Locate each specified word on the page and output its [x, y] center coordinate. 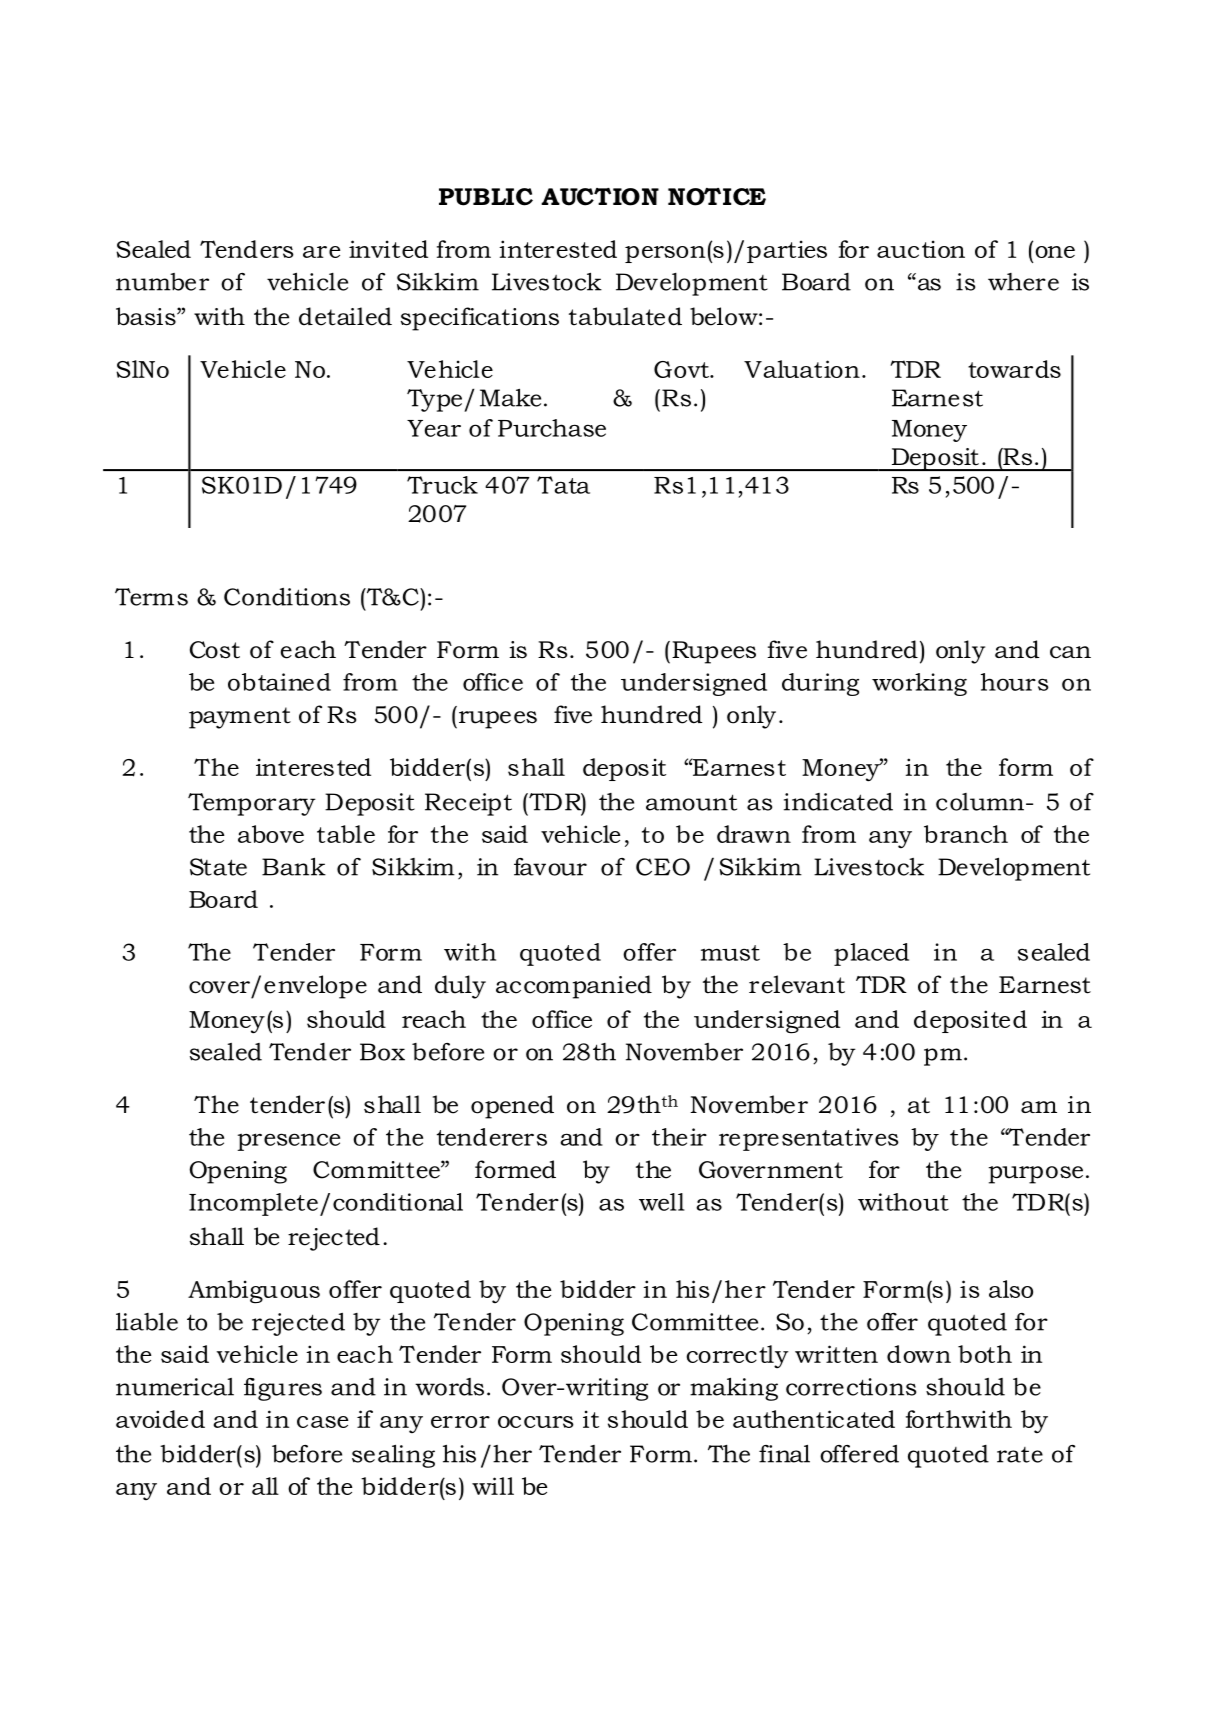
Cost [215, 650]
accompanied [574, 987]
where [1023, 282]
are [321, 252]
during [820, 684]
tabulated [625, 316]
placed [871, 954]
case [322, 1422]
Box [382, 1052]
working [919, 684]
